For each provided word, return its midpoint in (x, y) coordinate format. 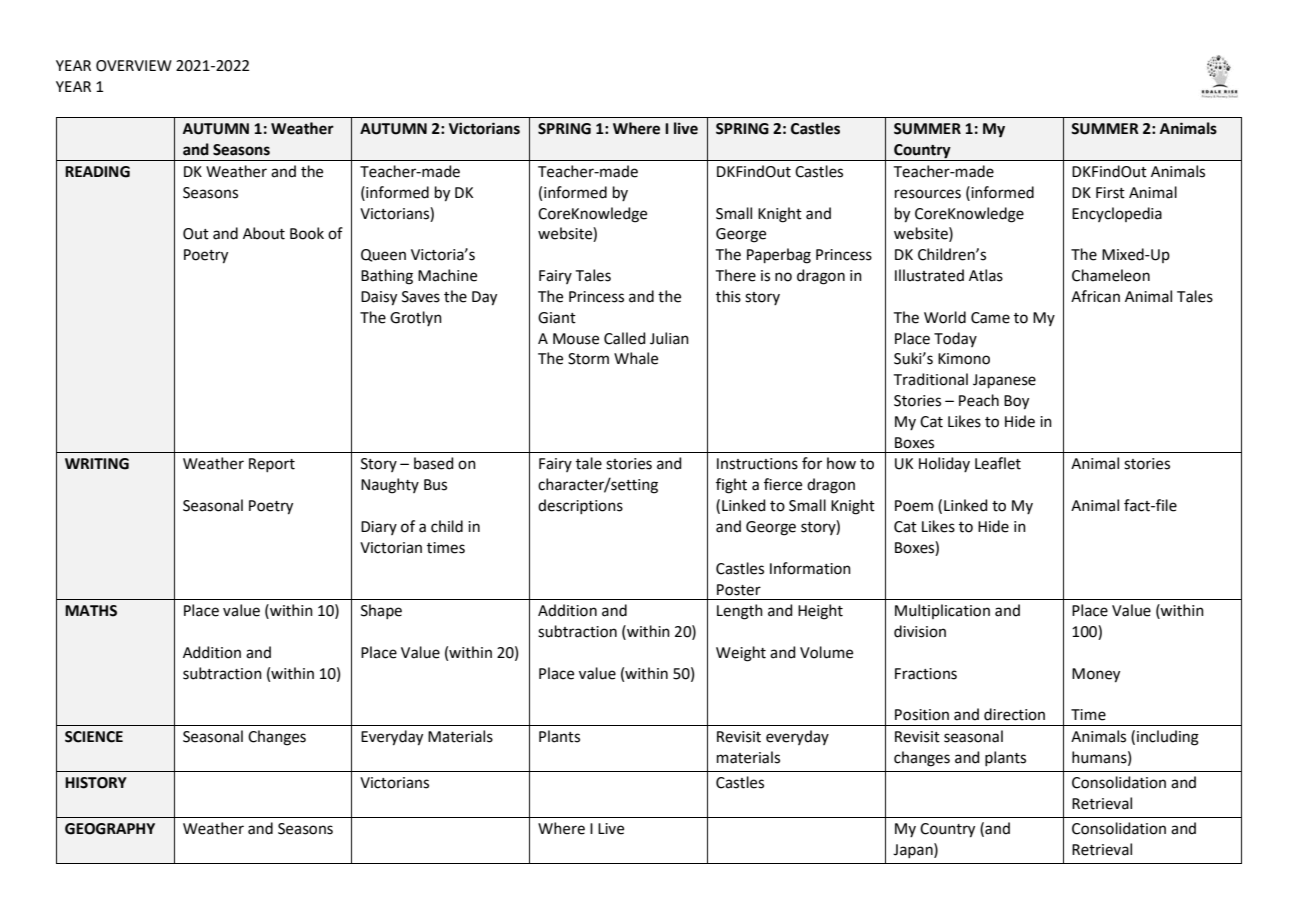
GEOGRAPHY (110, 829)
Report (272, 465)
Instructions (757, 464)
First (1110, 193)
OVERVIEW (134, 66)
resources (928, 194)
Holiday (944, 464)
